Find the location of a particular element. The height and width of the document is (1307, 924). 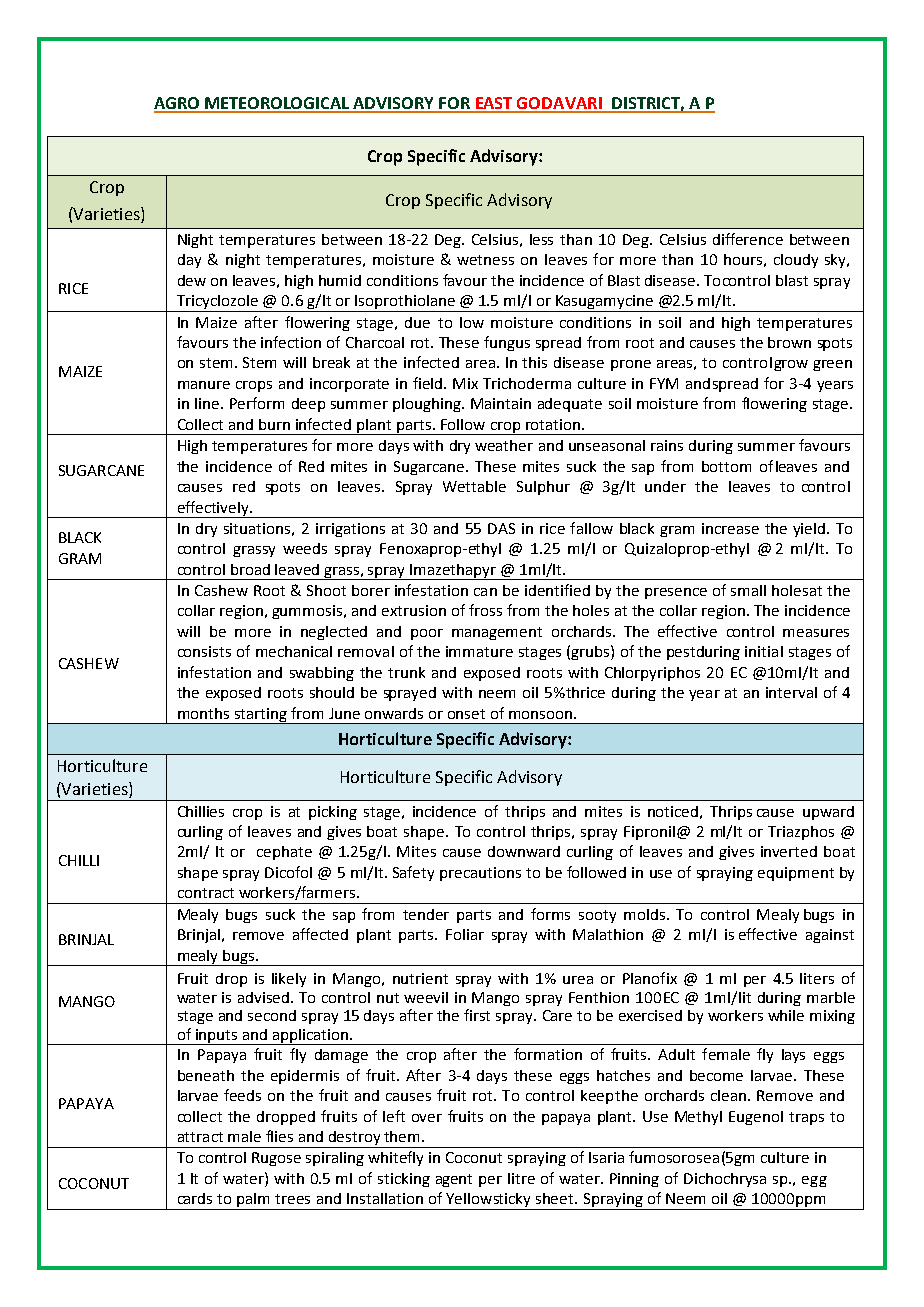

Rugose is located at coordinates (276, 1159).
